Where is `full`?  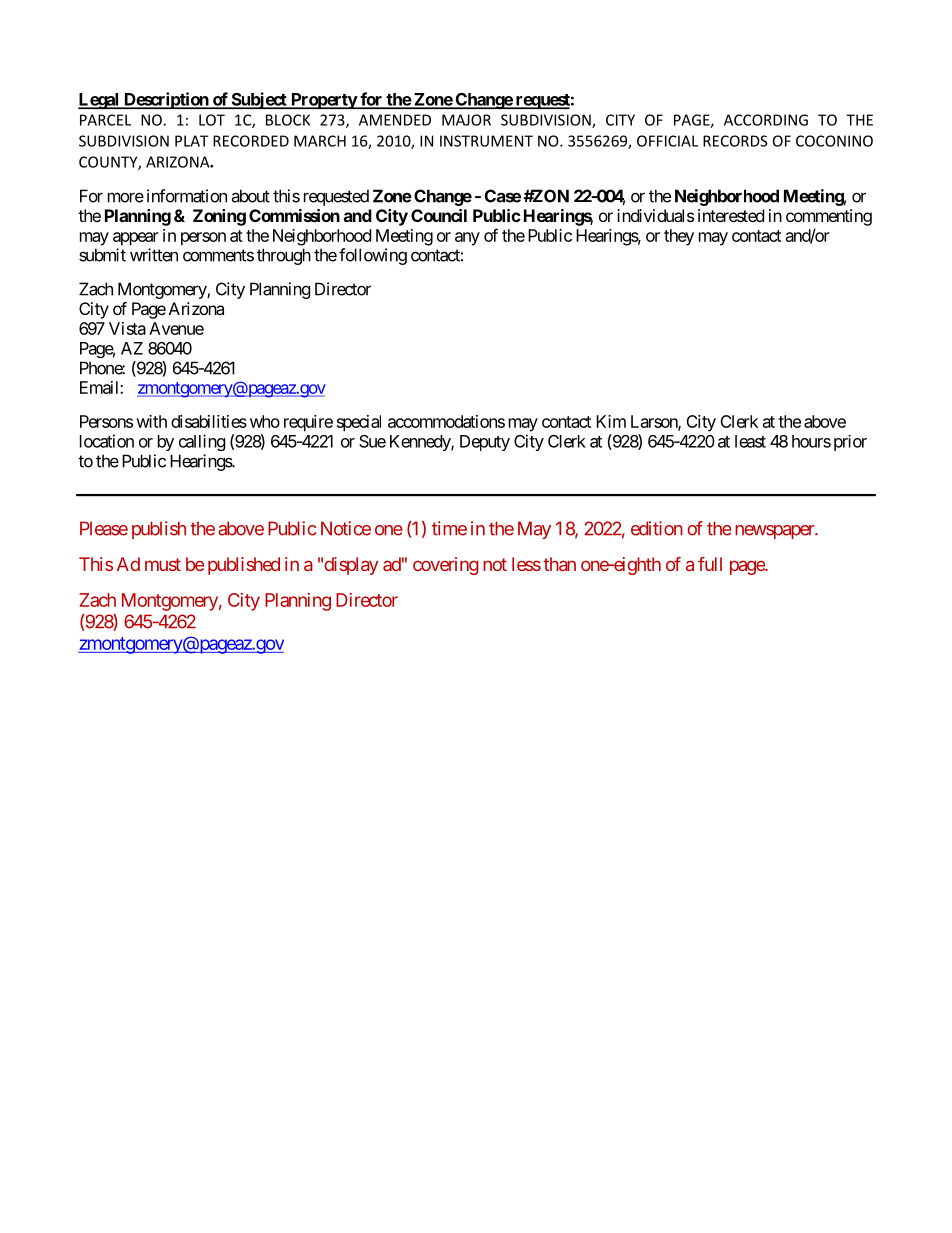 full is located at coordinates (710, 564).
